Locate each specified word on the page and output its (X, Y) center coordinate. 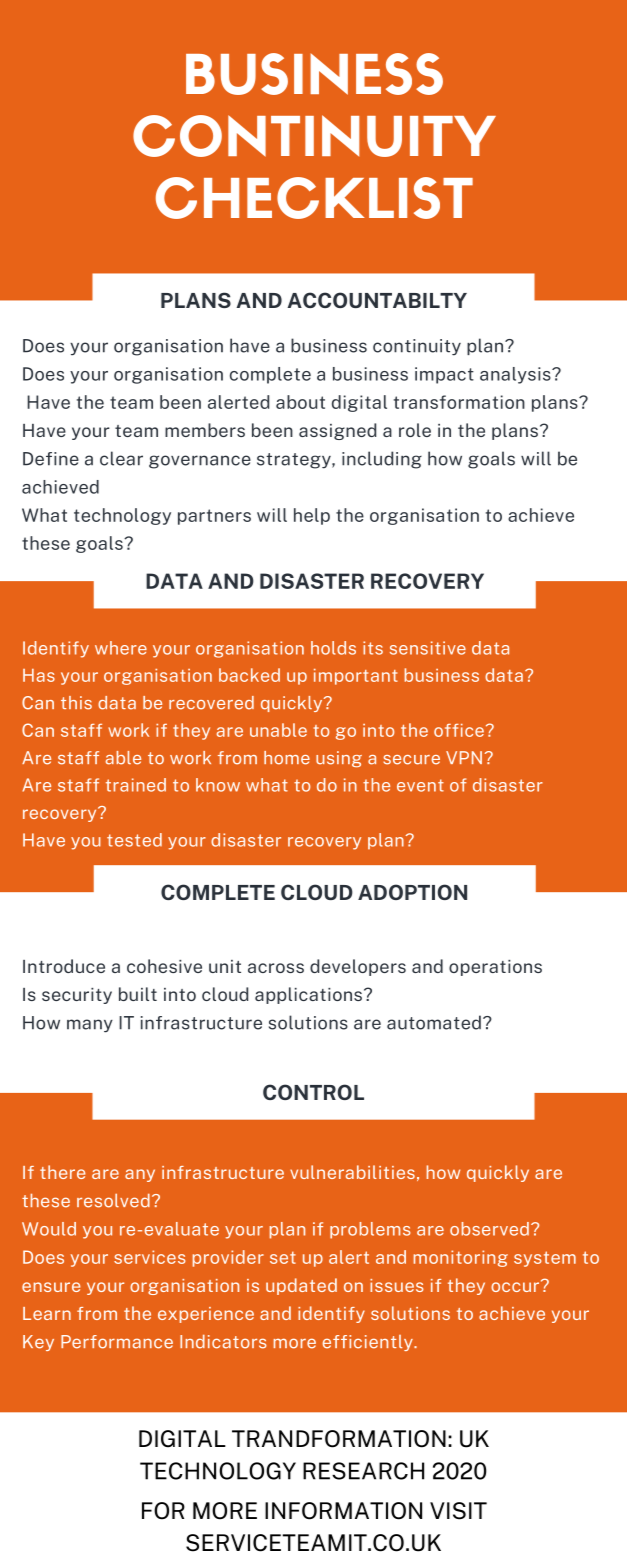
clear (121, 458)
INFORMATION (343, 1511)
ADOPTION (412, 892)
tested (134, 840)
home (287, 758)
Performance (117, 1342)
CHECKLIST (314, 198)
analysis (516, 375)
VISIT (458, 1511)
